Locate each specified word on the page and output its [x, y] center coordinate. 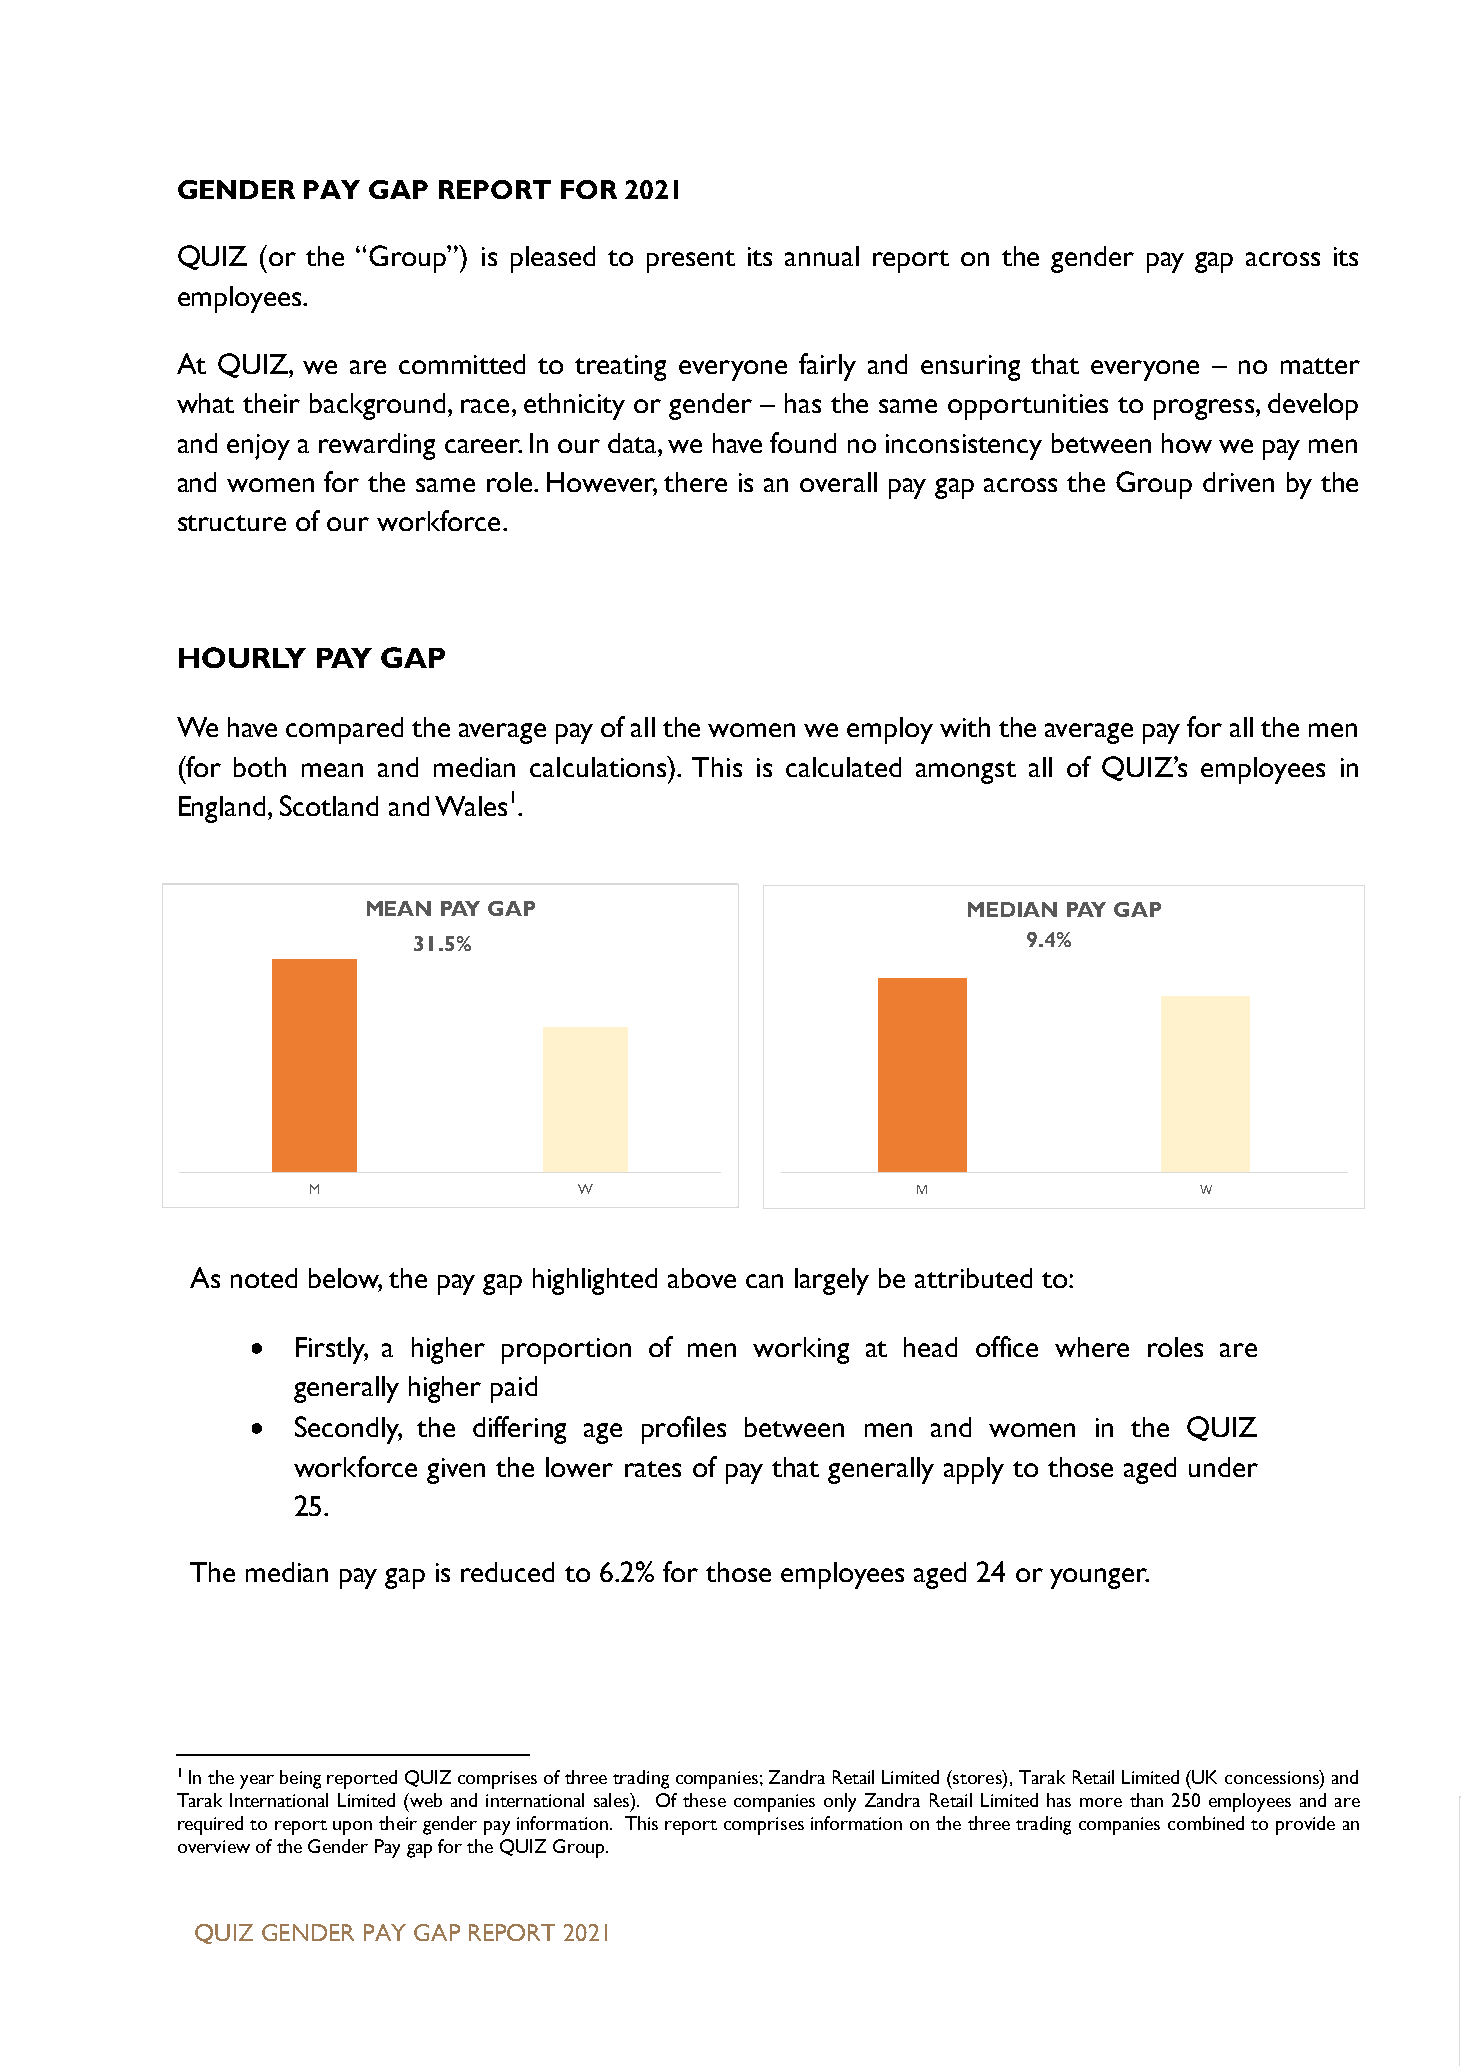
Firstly [332, 1350]
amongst [966, 772]
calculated [843, 767]
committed [462, 364]
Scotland [329, 805]
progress [1204, 409]
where [1092, 1347]
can [764, 1281]
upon [352, 1828]
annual [822, 256]
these [704, 1800]
